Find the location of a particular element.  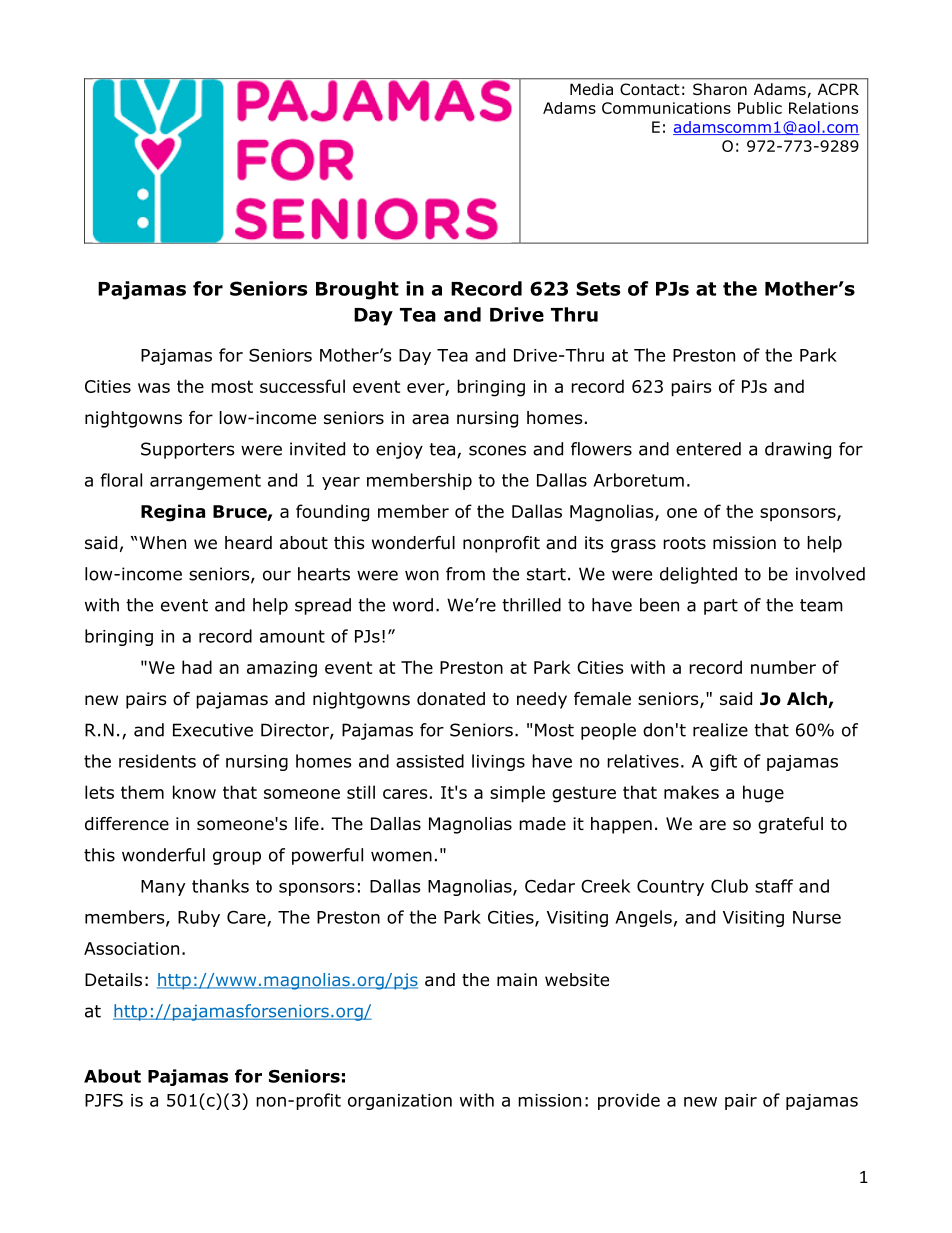

Details is located at coordinates (113, 980).
